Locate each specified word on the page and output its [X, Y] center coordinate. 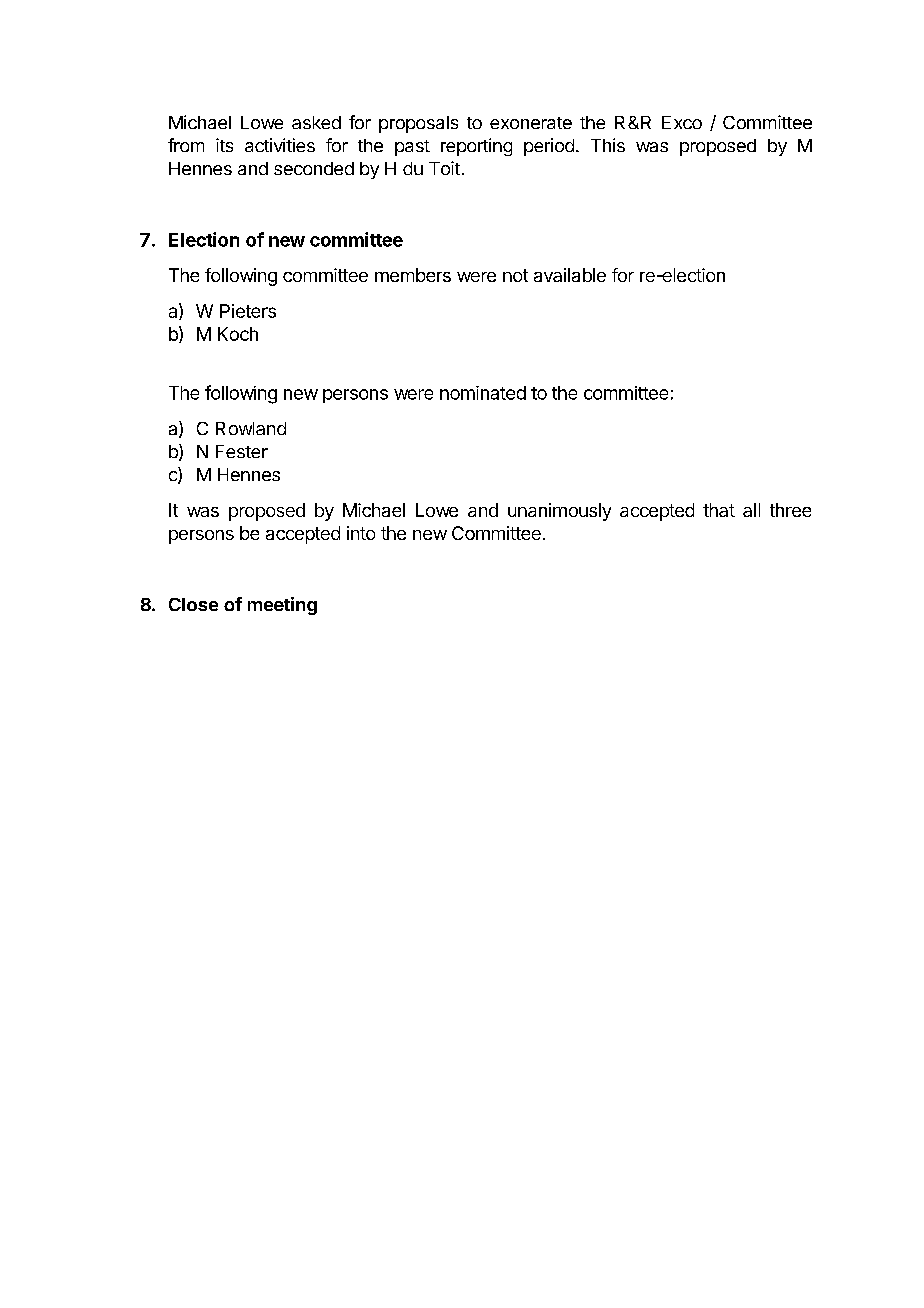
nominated [483, 393]
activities [280, 145]
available [570, 275]
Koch [238, 334]
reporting [476, 147]
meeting [282, 606]
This [608, 145]
